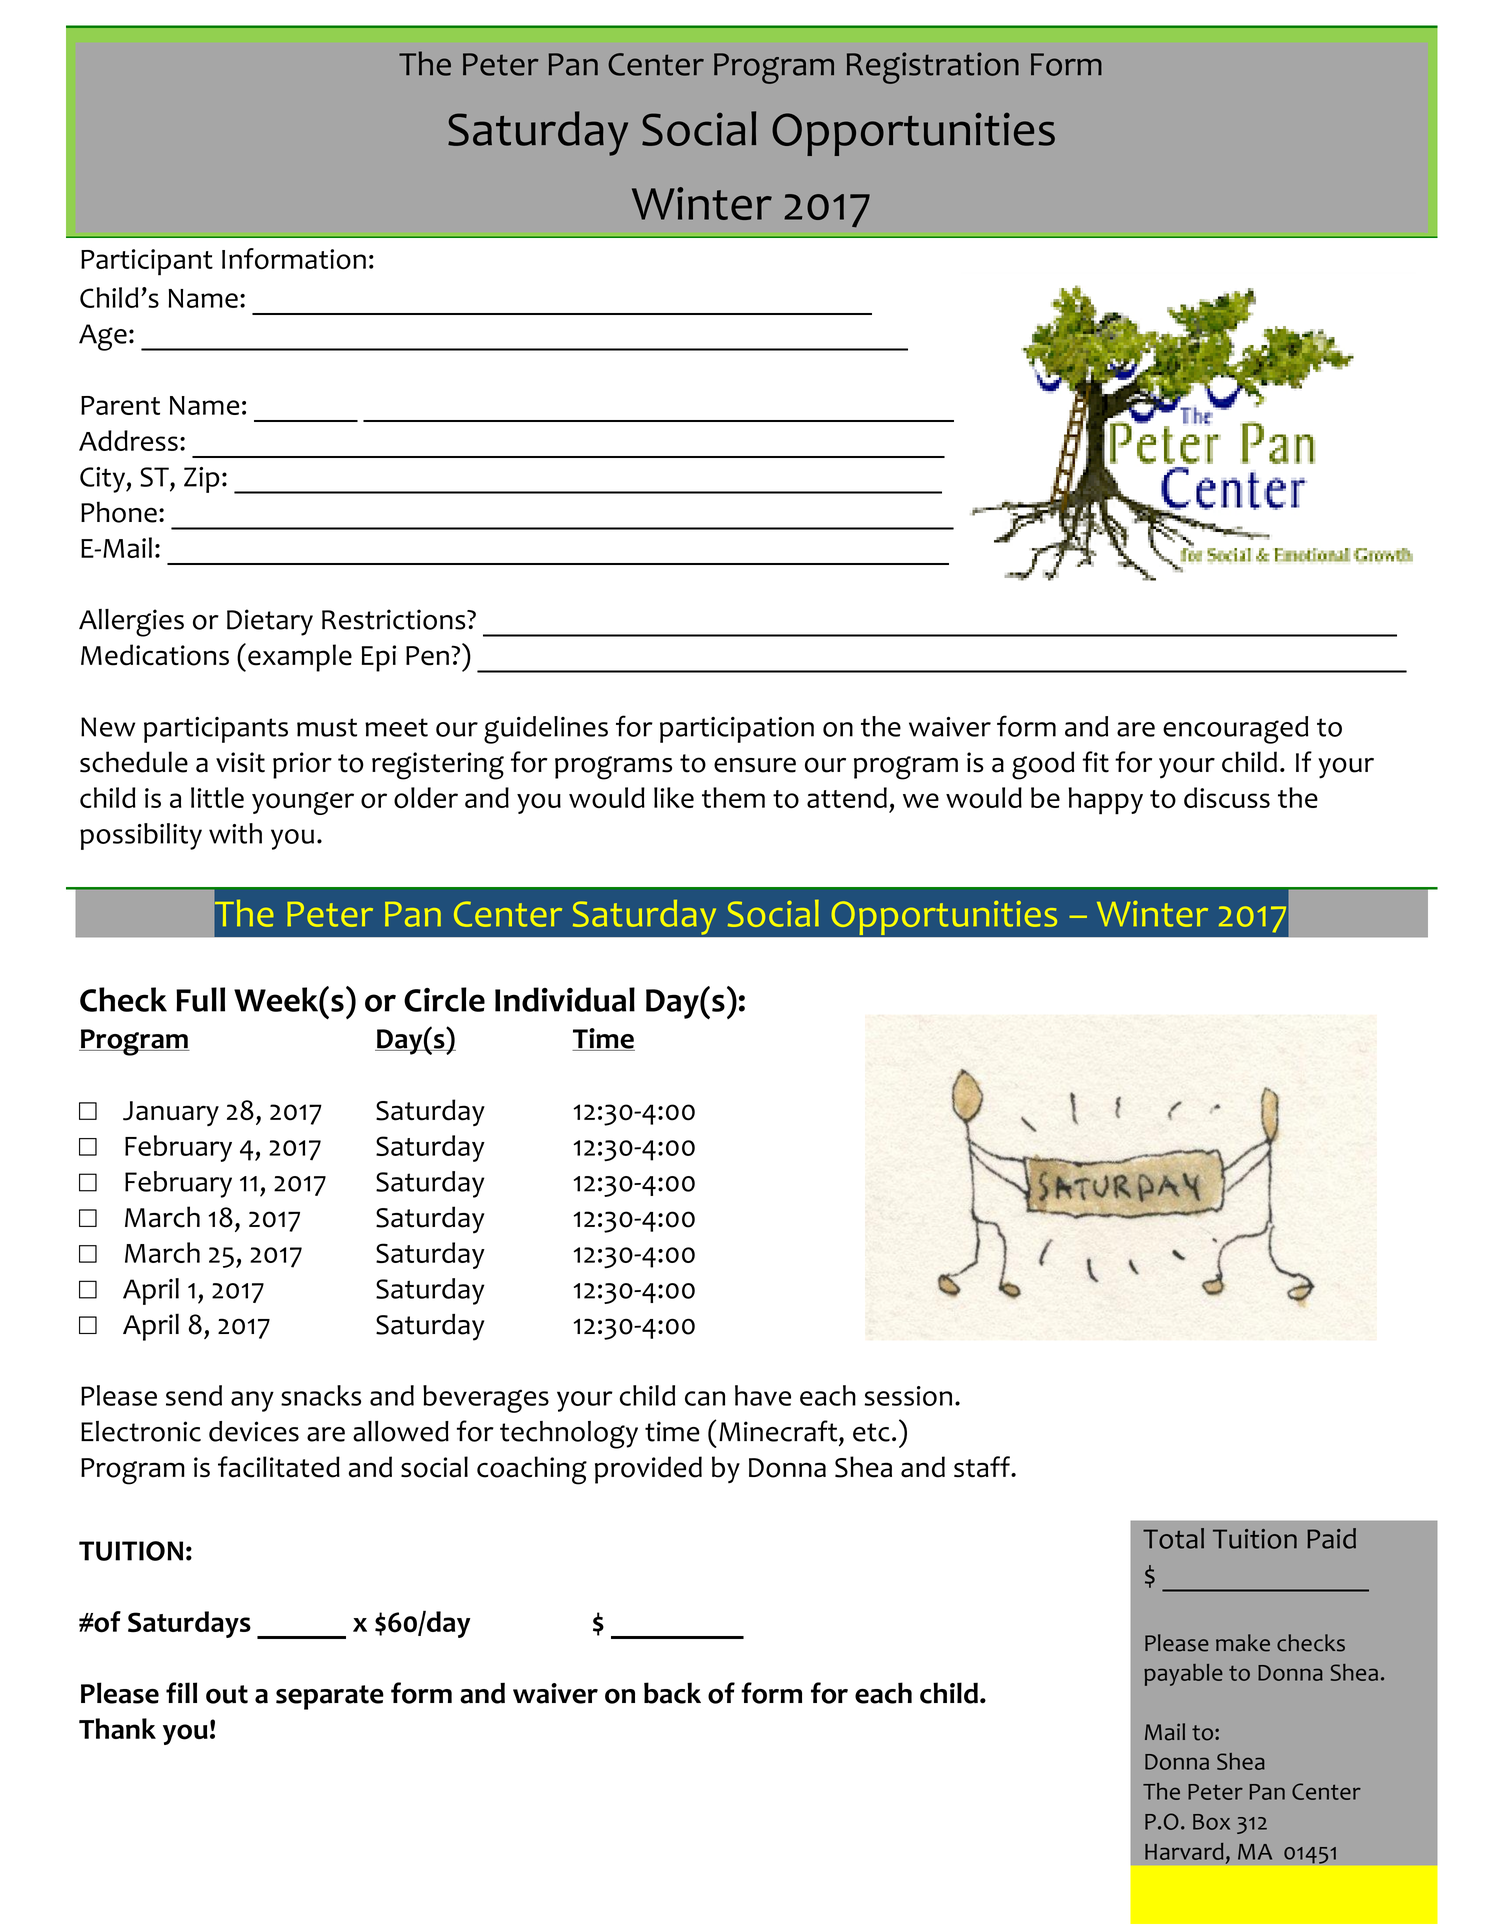  I want to click on Box, so click(1211, 1822).
